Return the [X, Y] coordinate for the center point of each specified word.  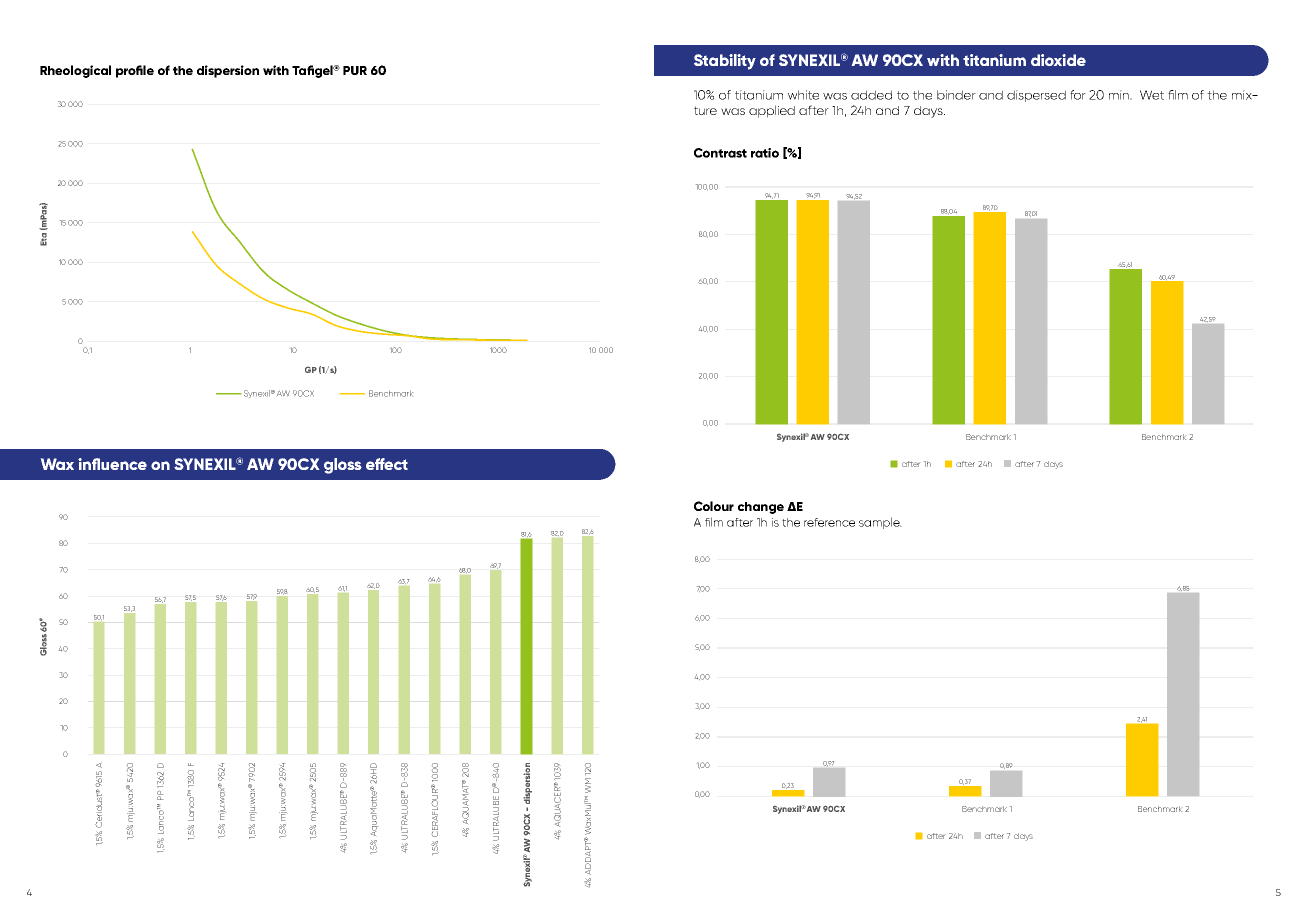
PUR [355, 70]
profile [135, 71]
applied [772, 111]
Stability [725, 62]
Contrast [720, 153]
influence [112, 464]
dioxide [1058, 60]
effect [387, 464]
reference [829, 522]
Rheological [75, 71]
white [803, 95]
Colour [714, 506]
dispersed [1036, 96]
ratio [765, 153]
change [761, 508]
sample [880, 523]
